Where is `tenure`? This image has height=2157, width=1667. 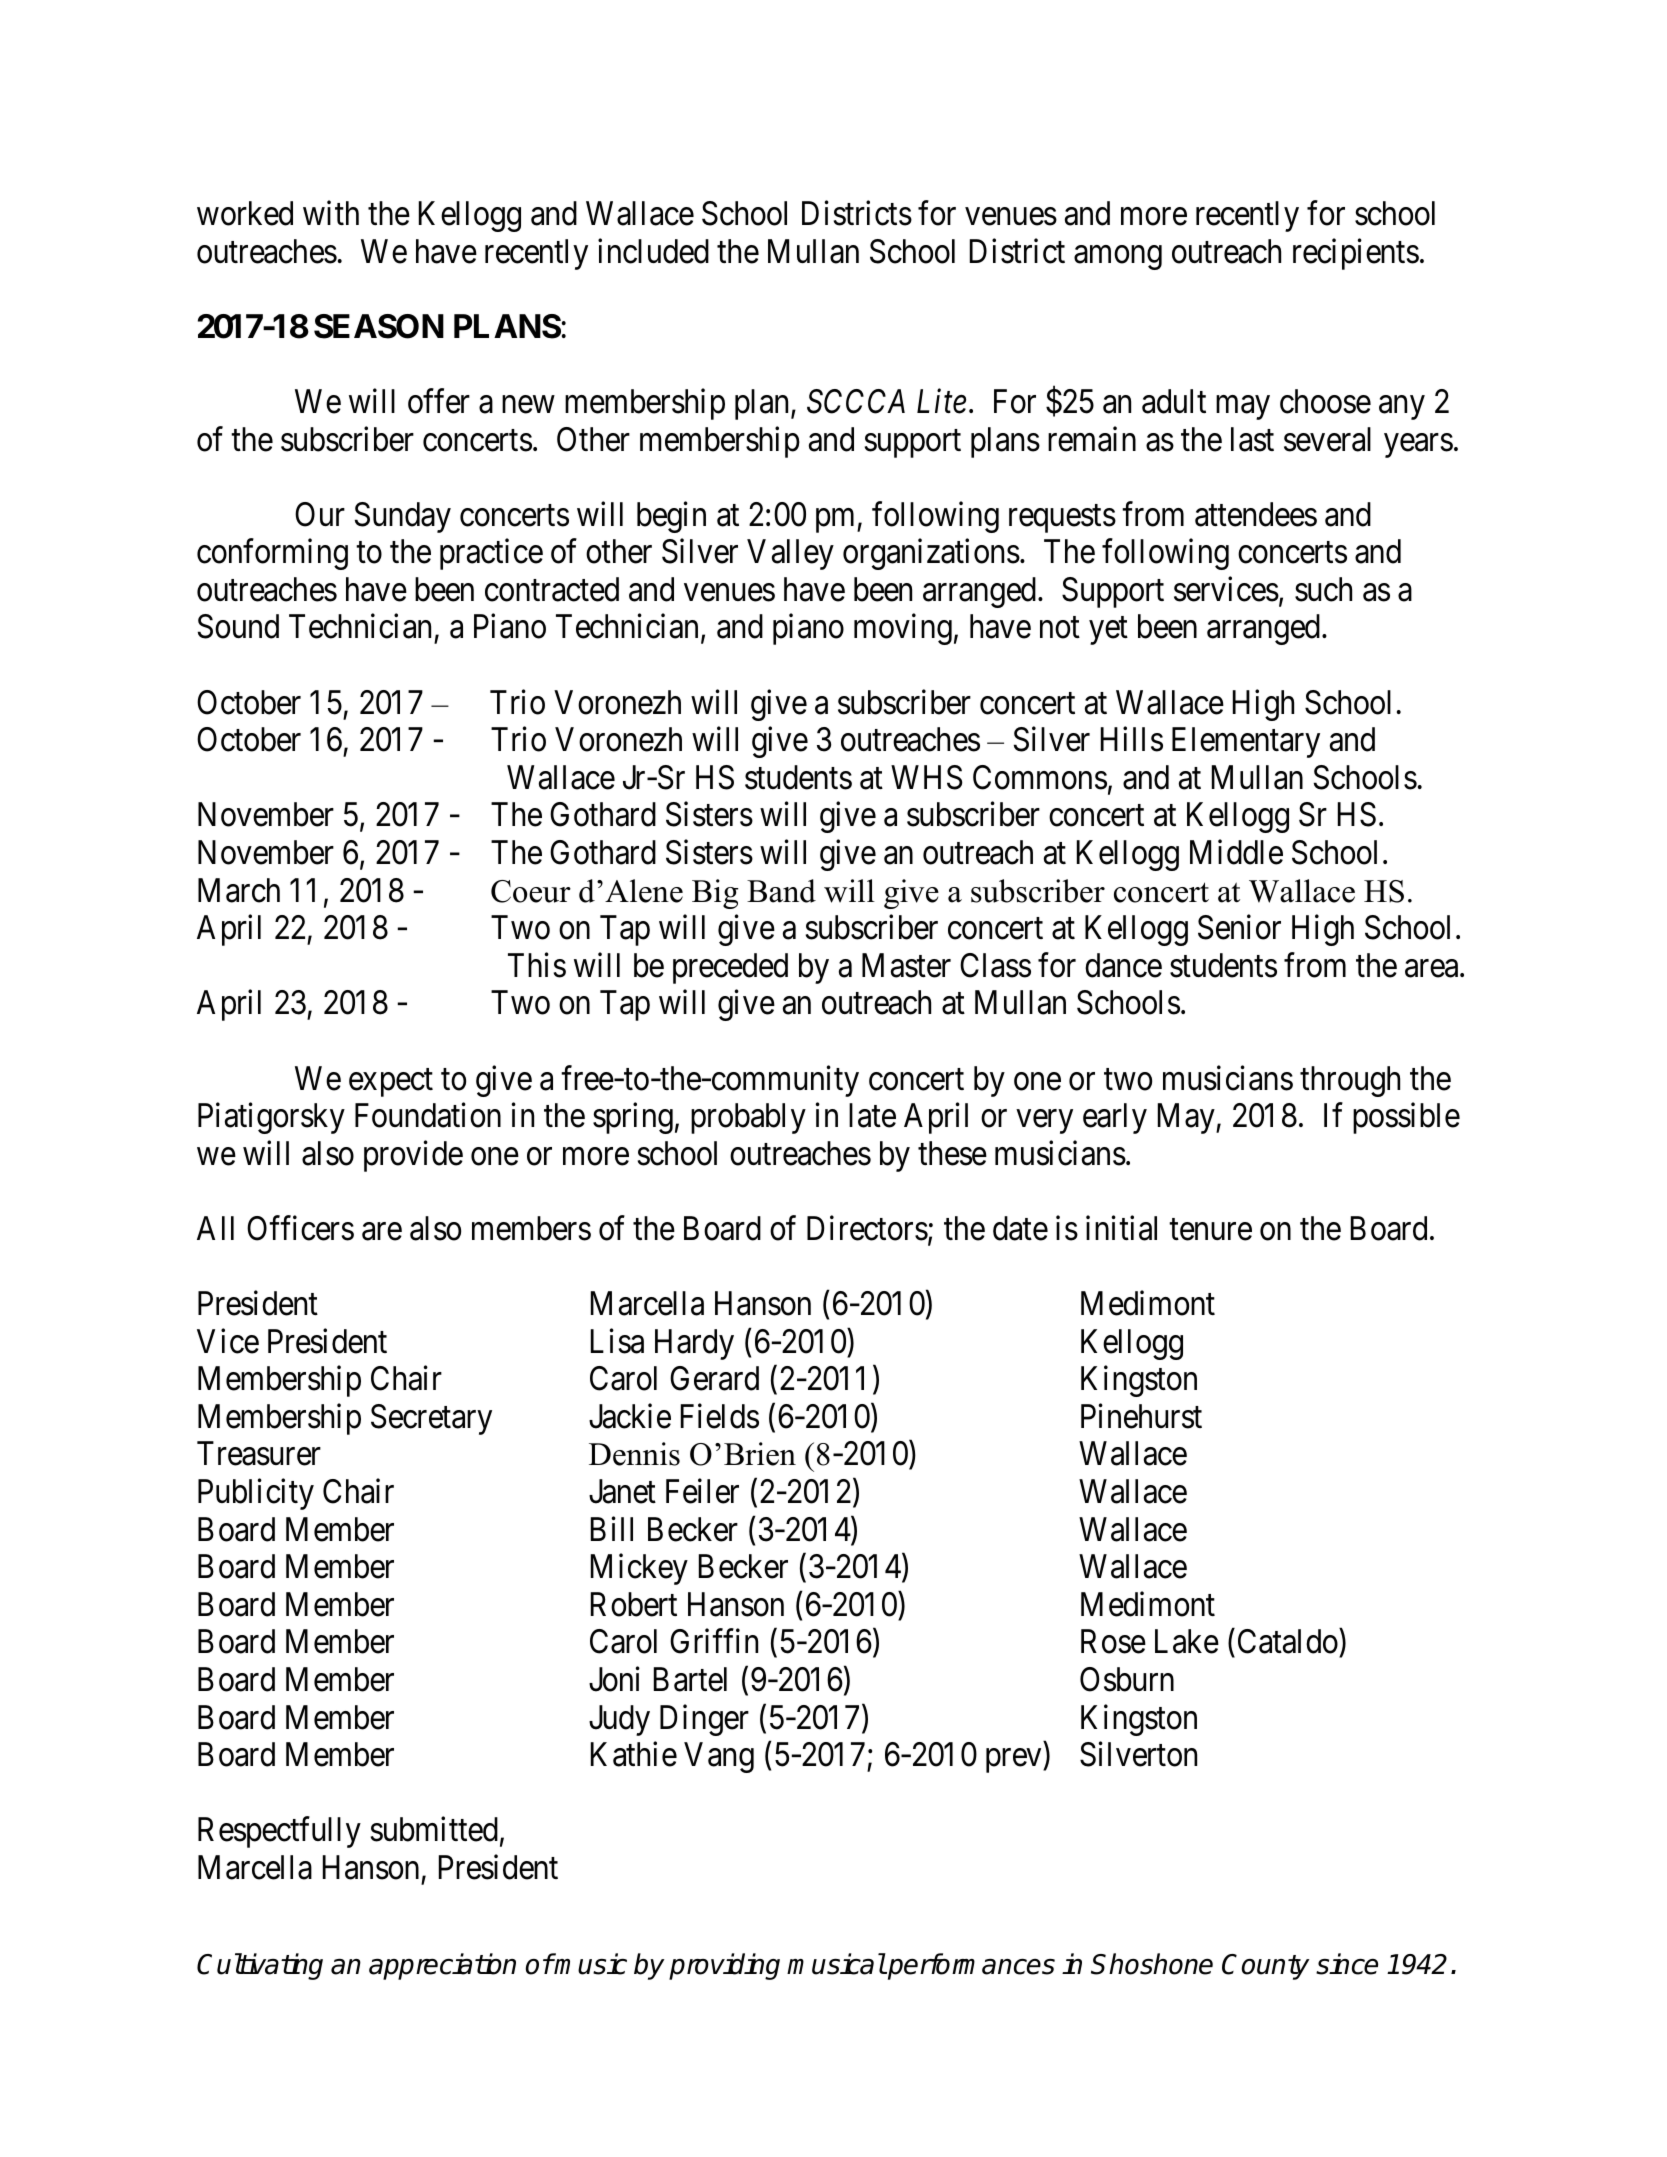
tenure is located at coordinates (1210, 1230).
